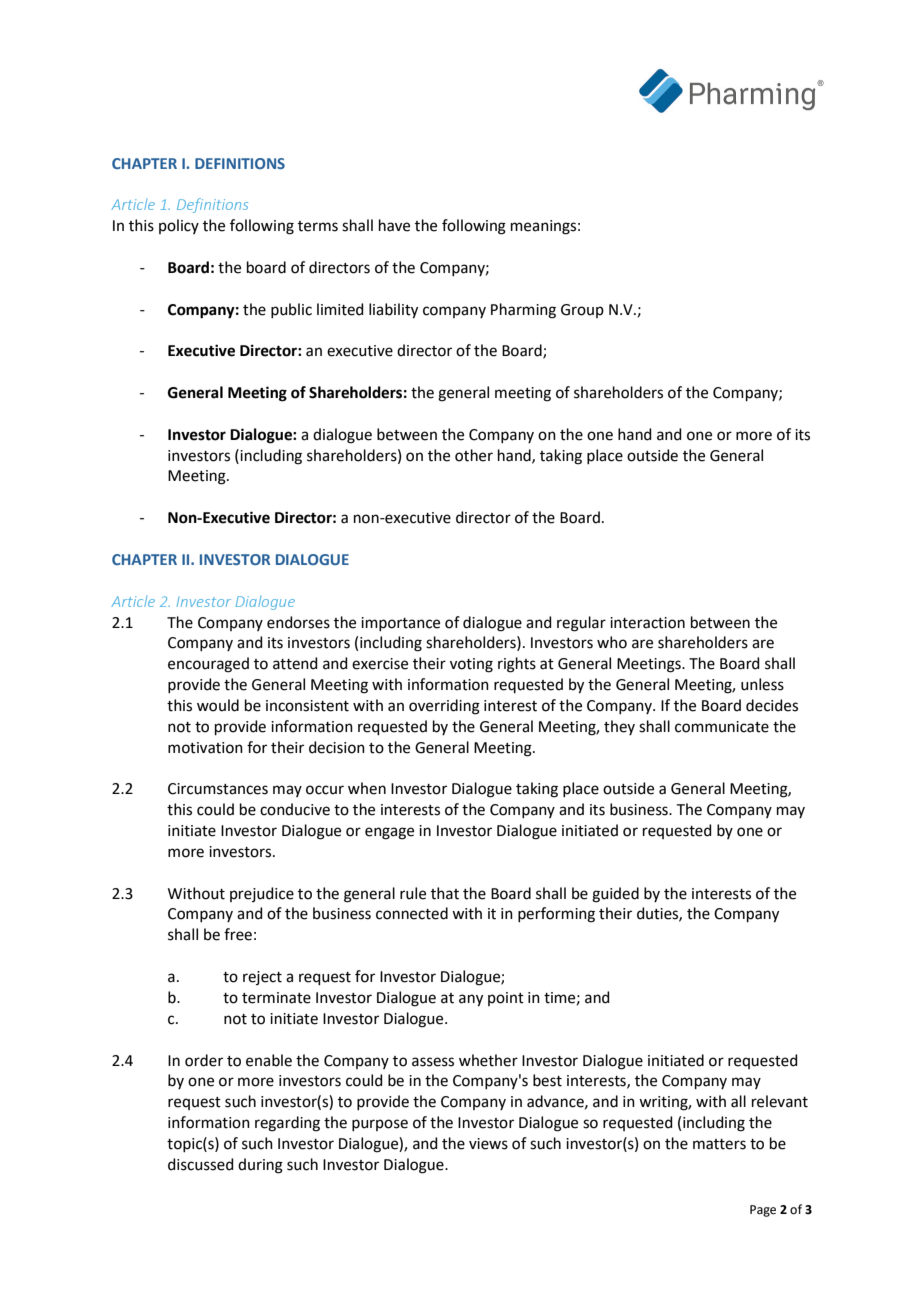 The image size is (924, 1308). I want to click on Pharming, so click(523, 311).
